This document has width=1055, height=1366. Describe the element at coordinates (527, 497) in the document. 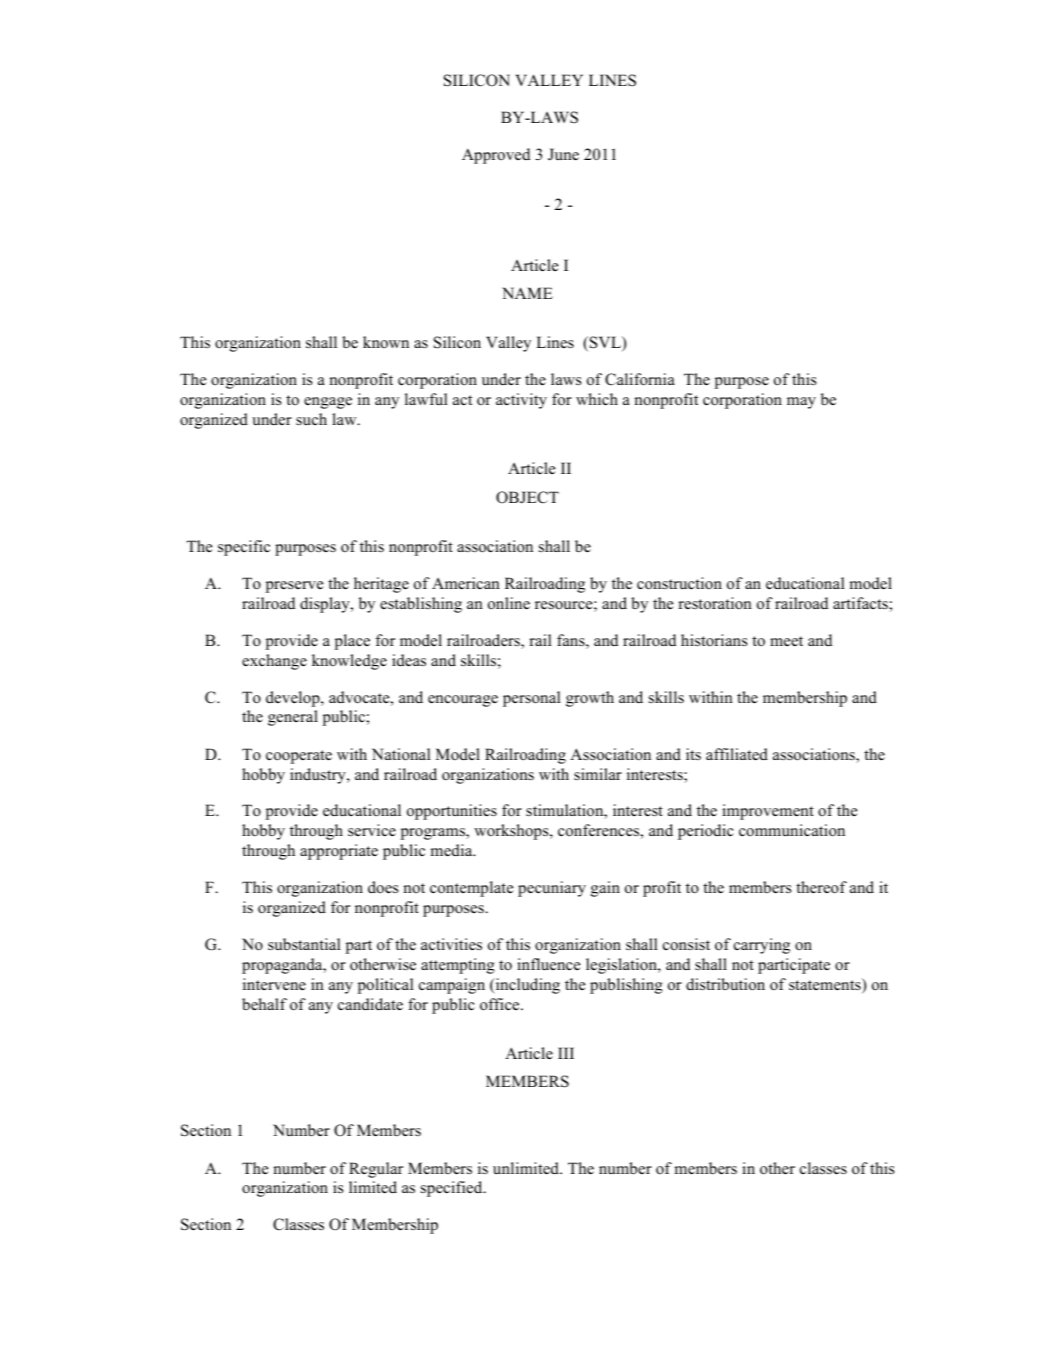

I see `OBJECT` at that location.
